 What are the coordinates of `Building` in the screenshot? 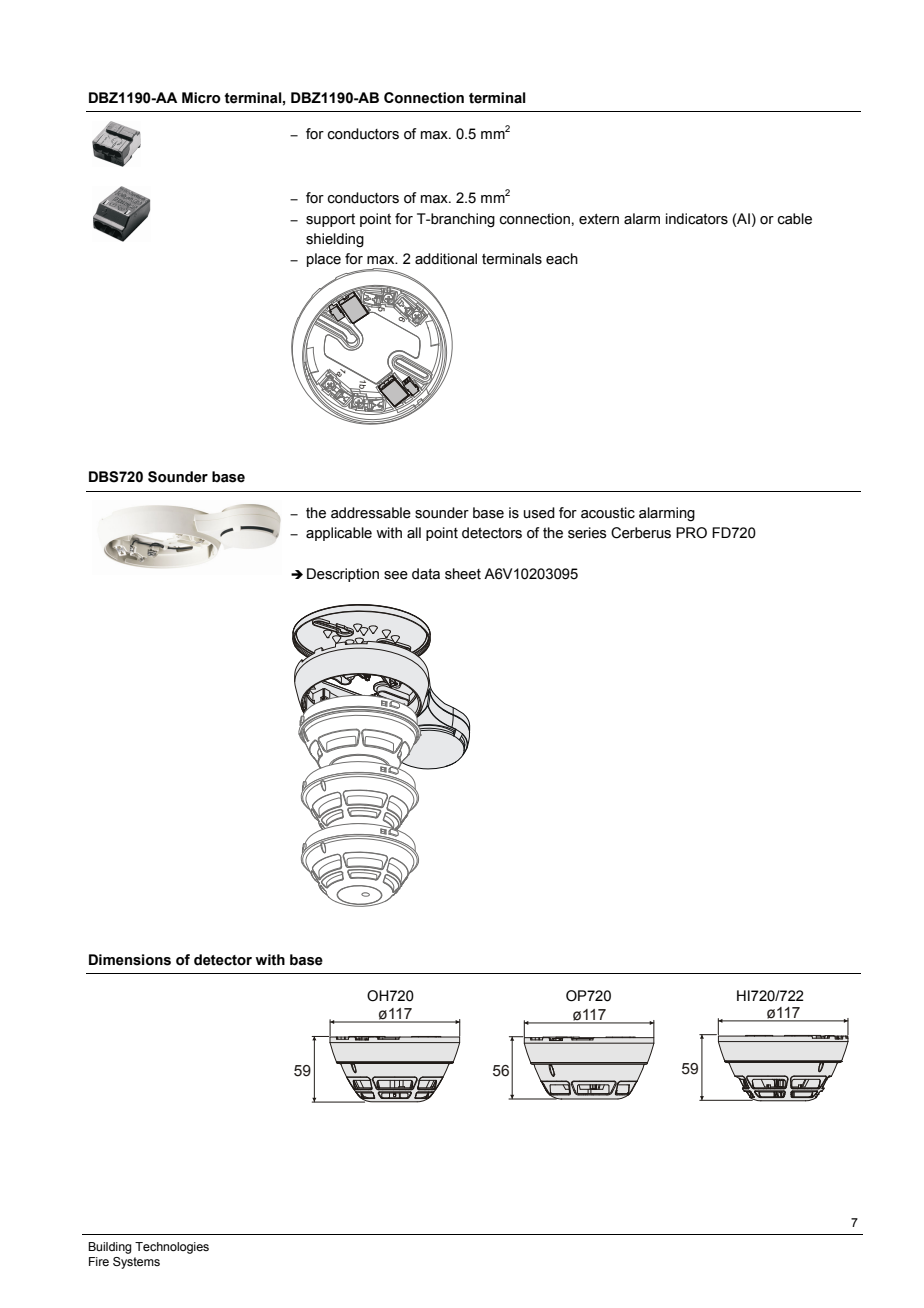 It's located at (109, 1248).
